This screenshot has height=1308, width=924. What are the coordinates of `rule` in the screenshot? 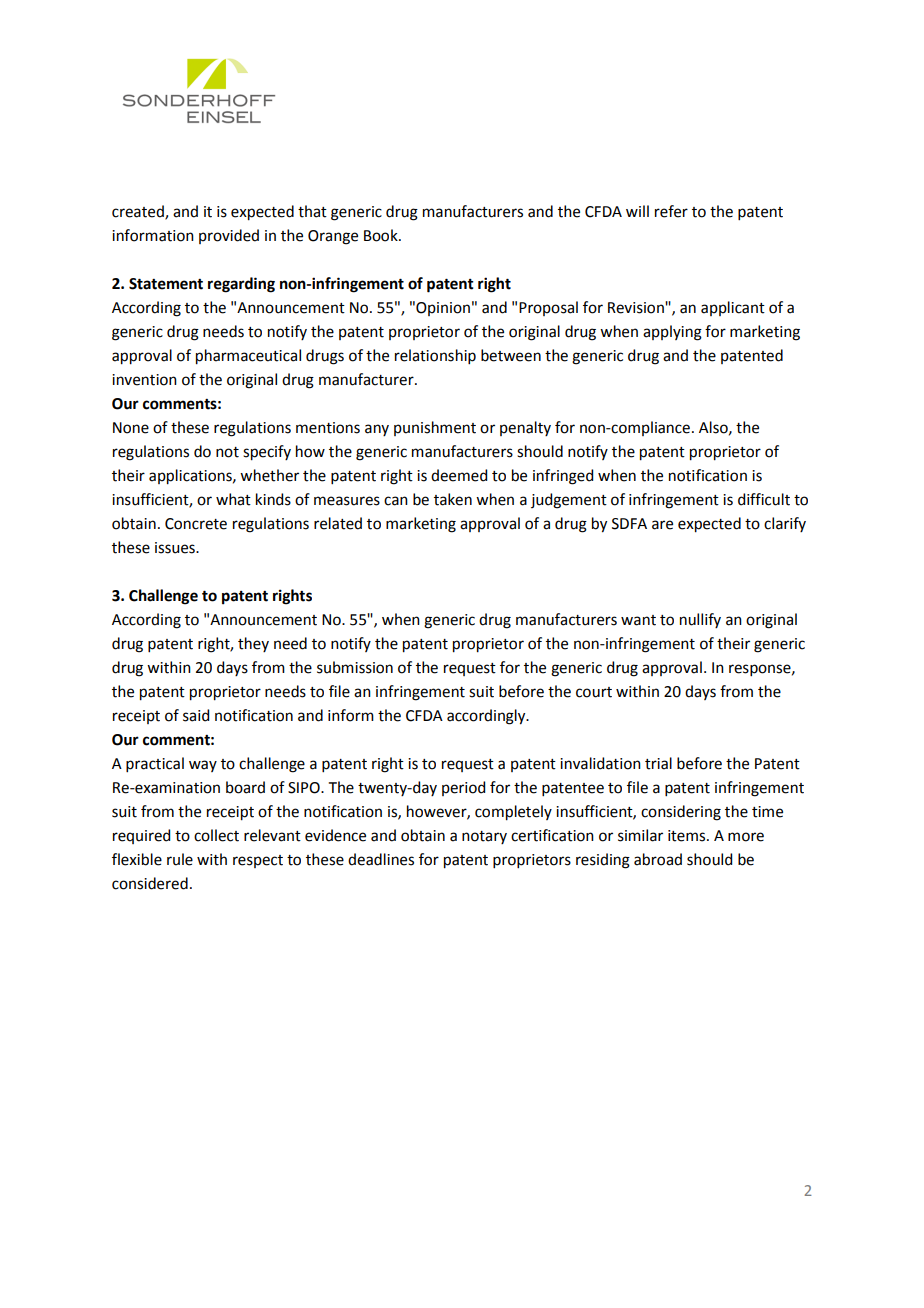 It's located at (180, 859).
